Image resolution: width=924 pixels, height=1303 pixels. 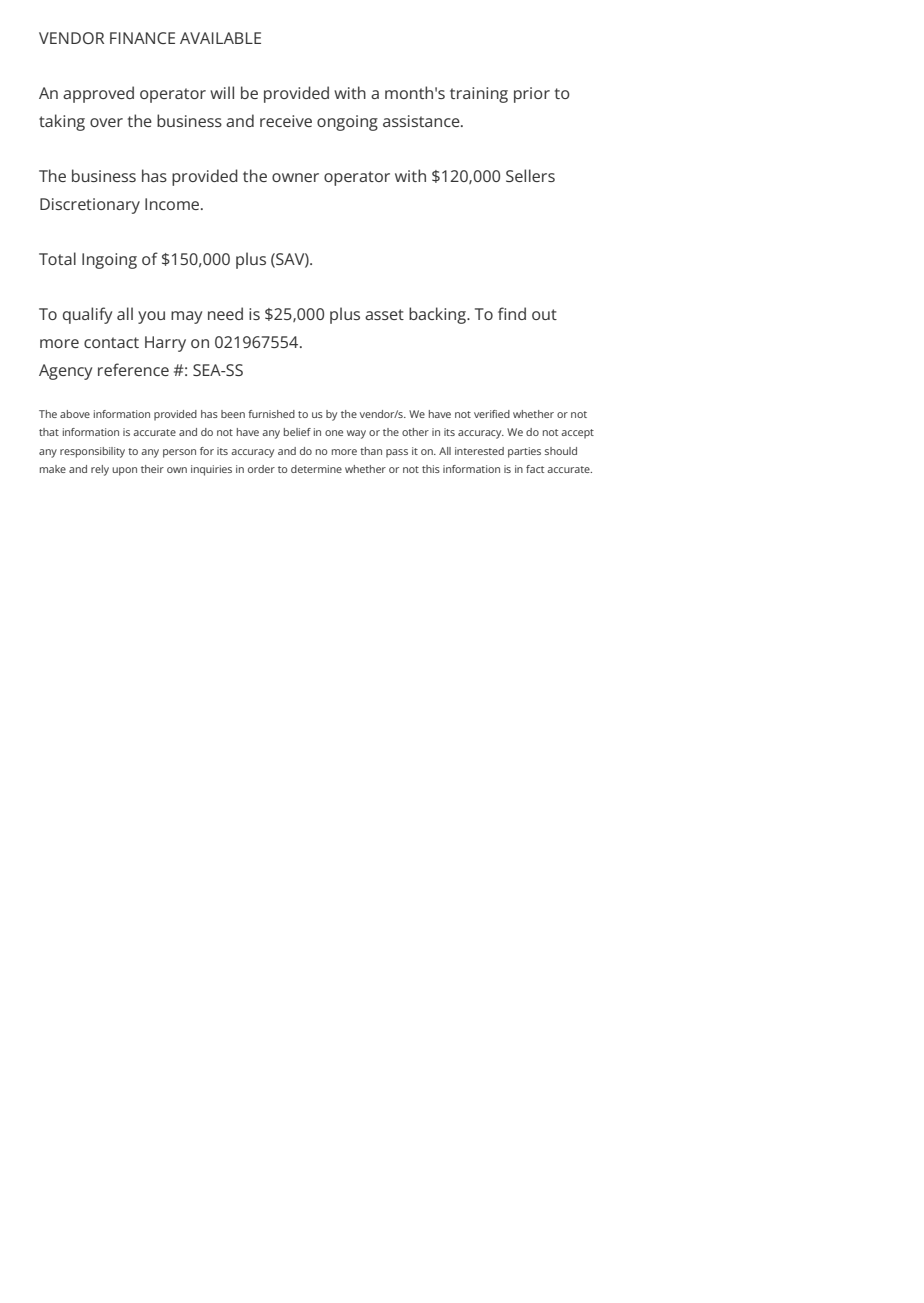 I want to click on owner, so click(x=295, y=177).
